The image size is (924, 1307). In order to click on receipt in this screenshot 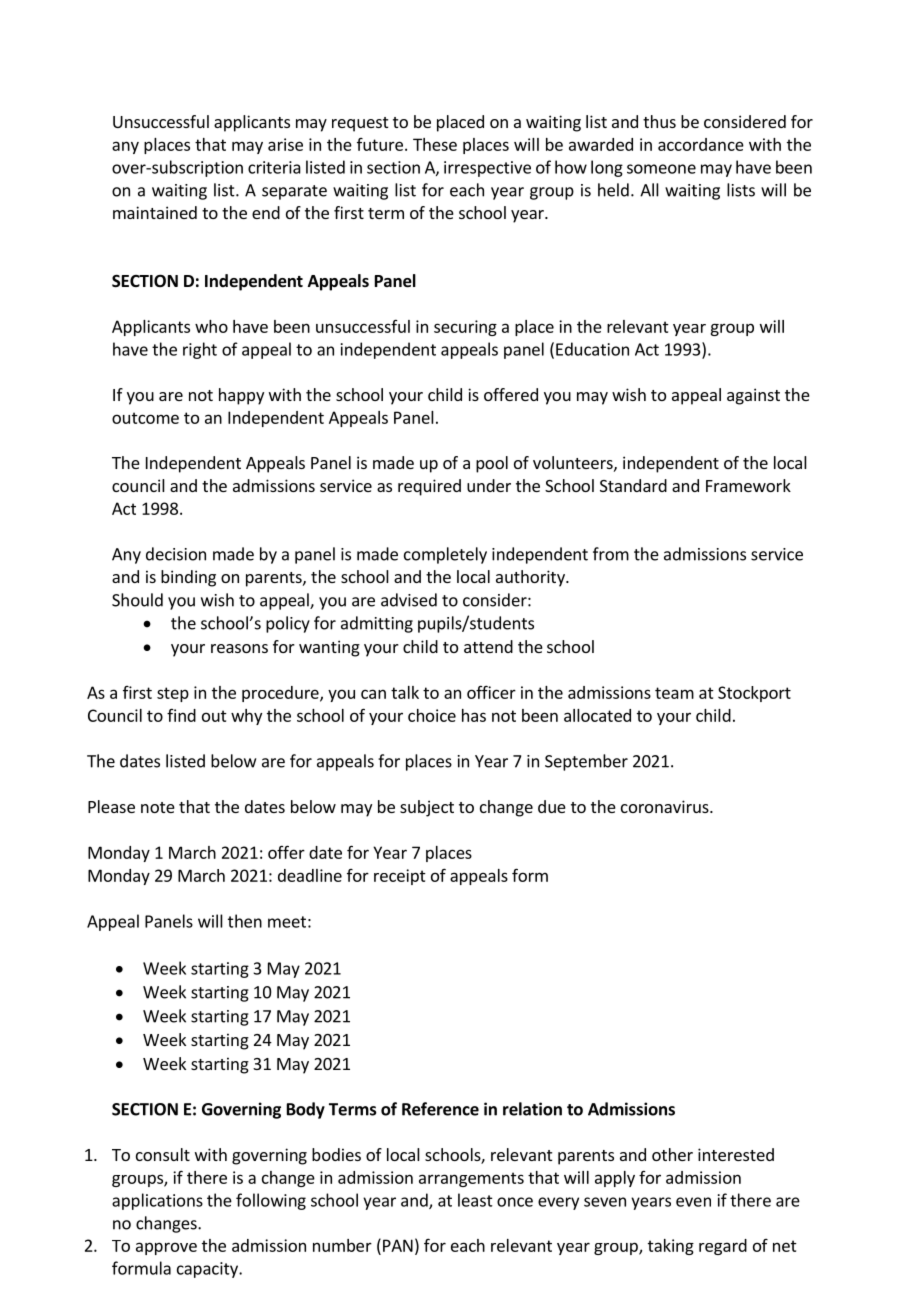, I will do `click(400, 877)`.
